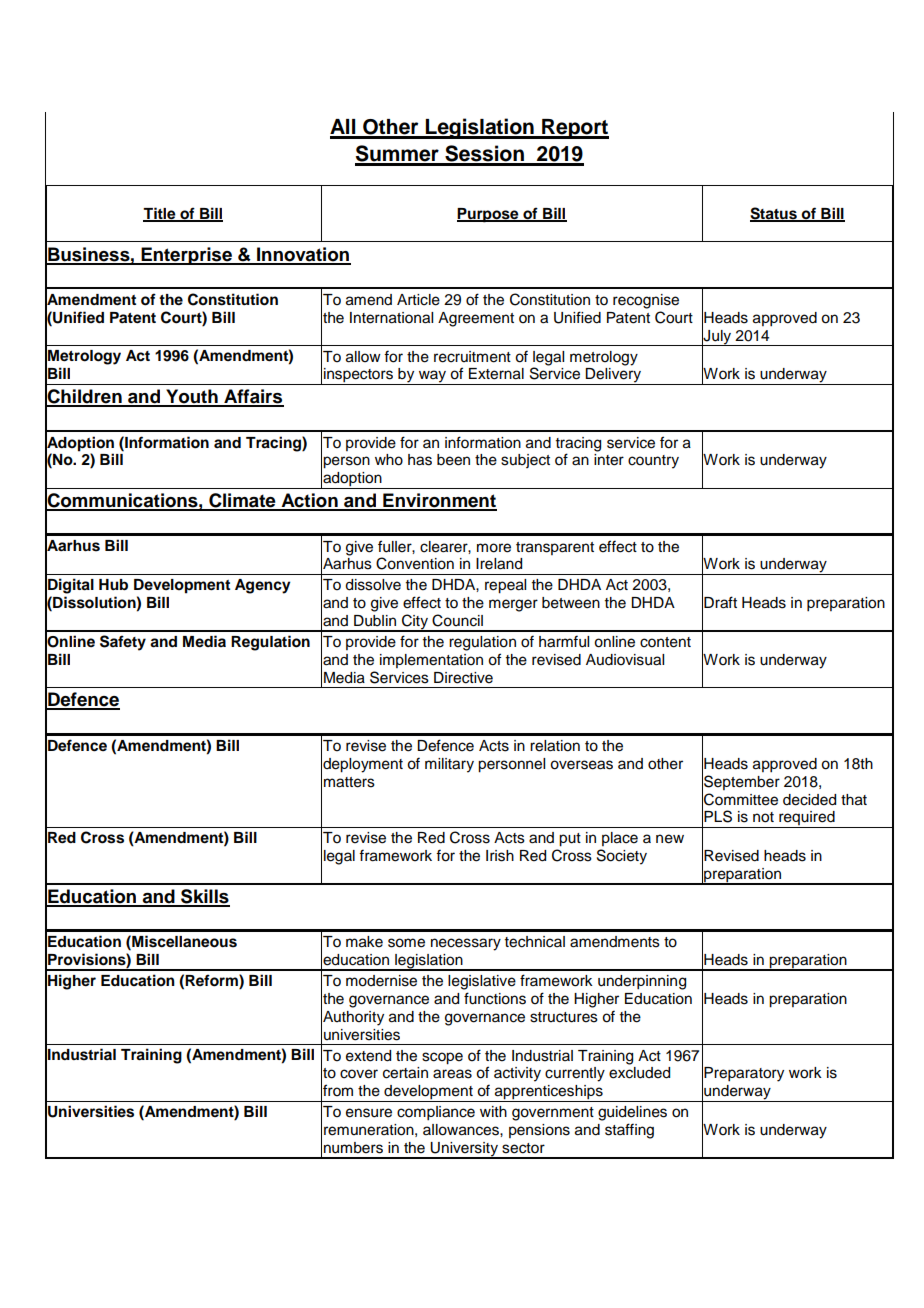  What do you see at coordinates (489, 215) in the screenshot?
I see `Purpose` at bounding box center [489, 215].
